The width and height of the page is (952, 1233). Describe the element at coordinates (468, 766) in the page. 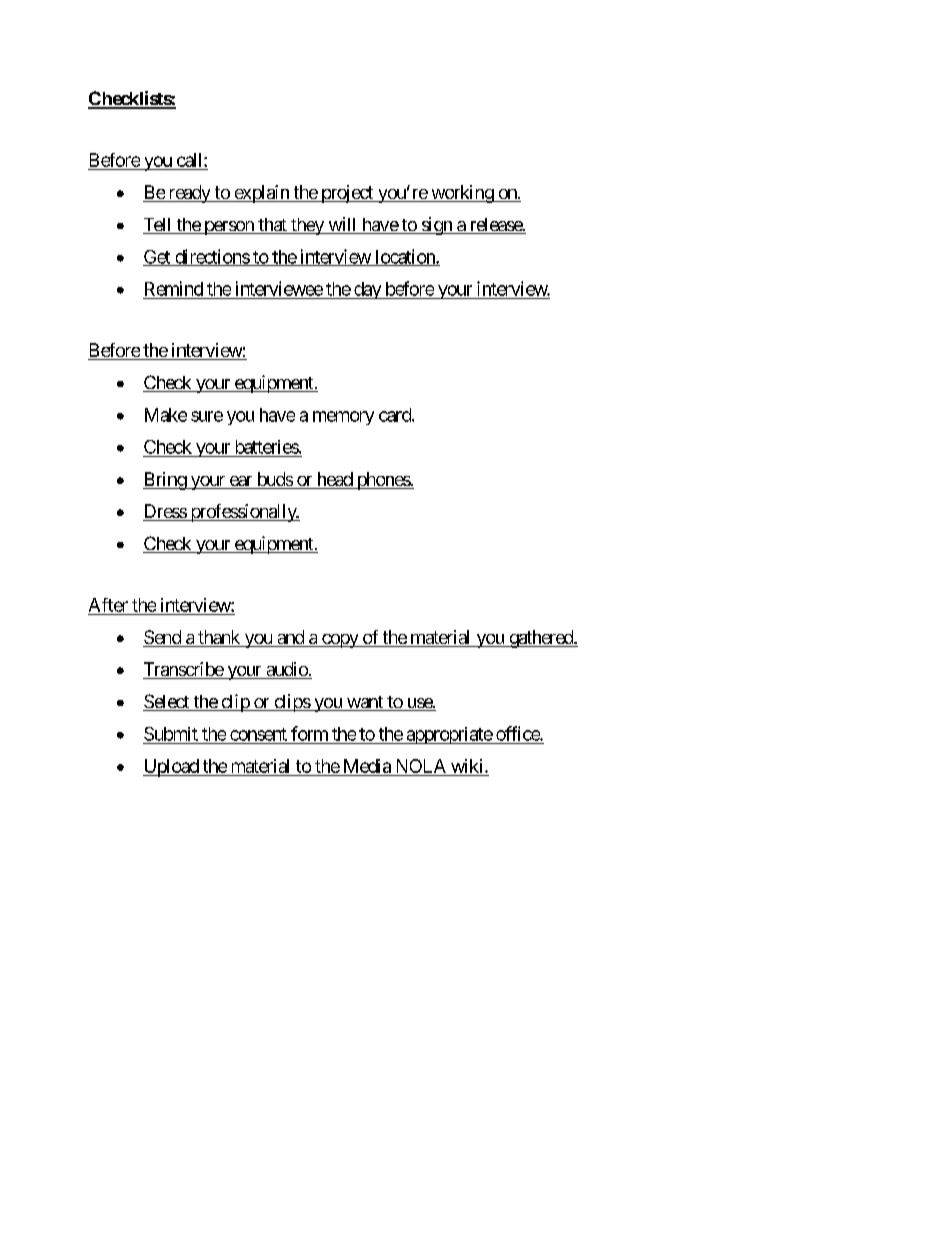

I see `wiki` at that location.
